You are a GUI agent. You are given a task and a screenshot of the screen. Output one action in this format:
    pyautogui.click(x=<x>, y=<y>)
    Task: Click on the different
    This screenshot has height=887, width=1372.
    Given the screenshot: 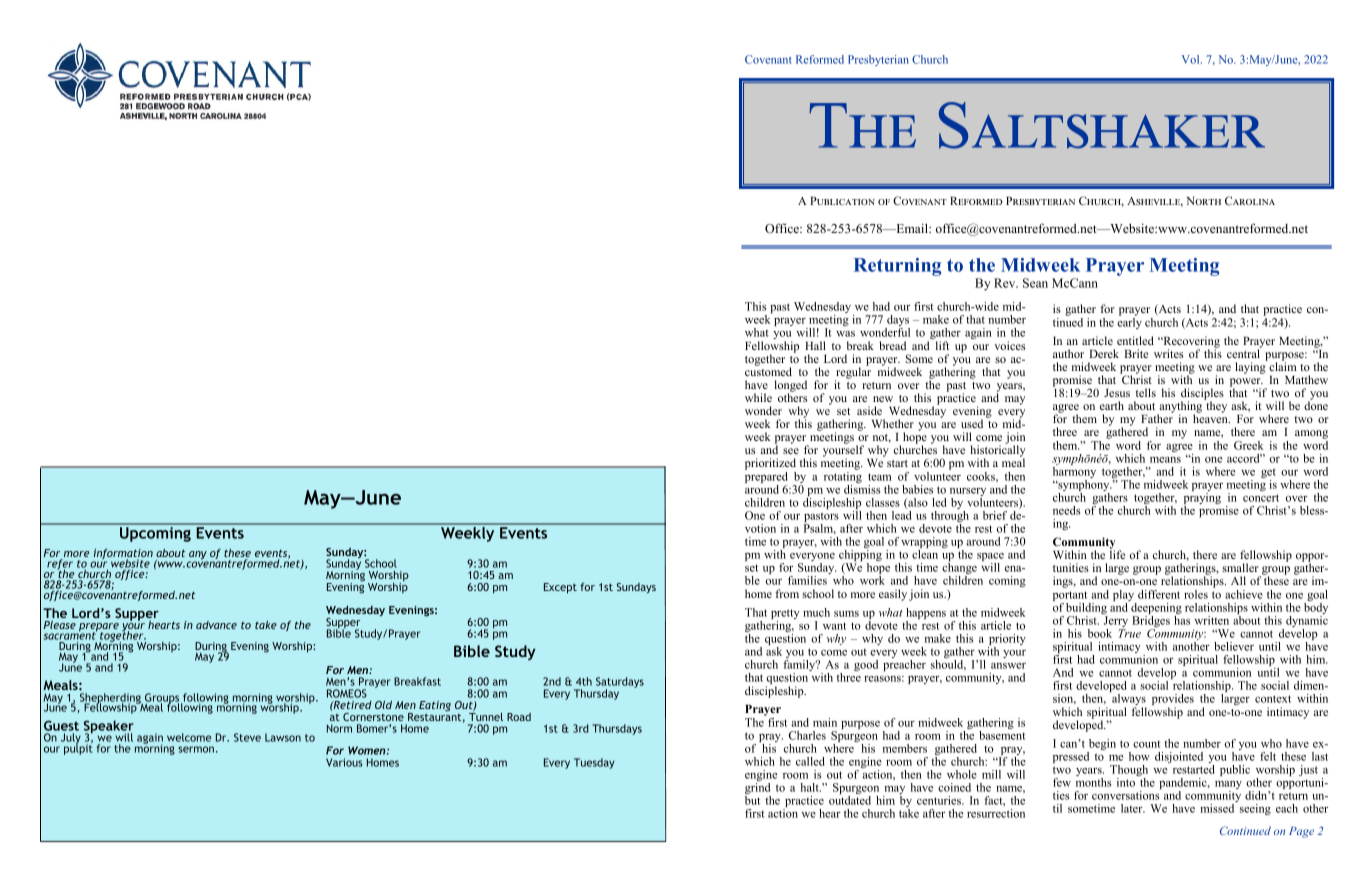 What is the action you would take?
    pyautogui.click(x=1159, y=594)
